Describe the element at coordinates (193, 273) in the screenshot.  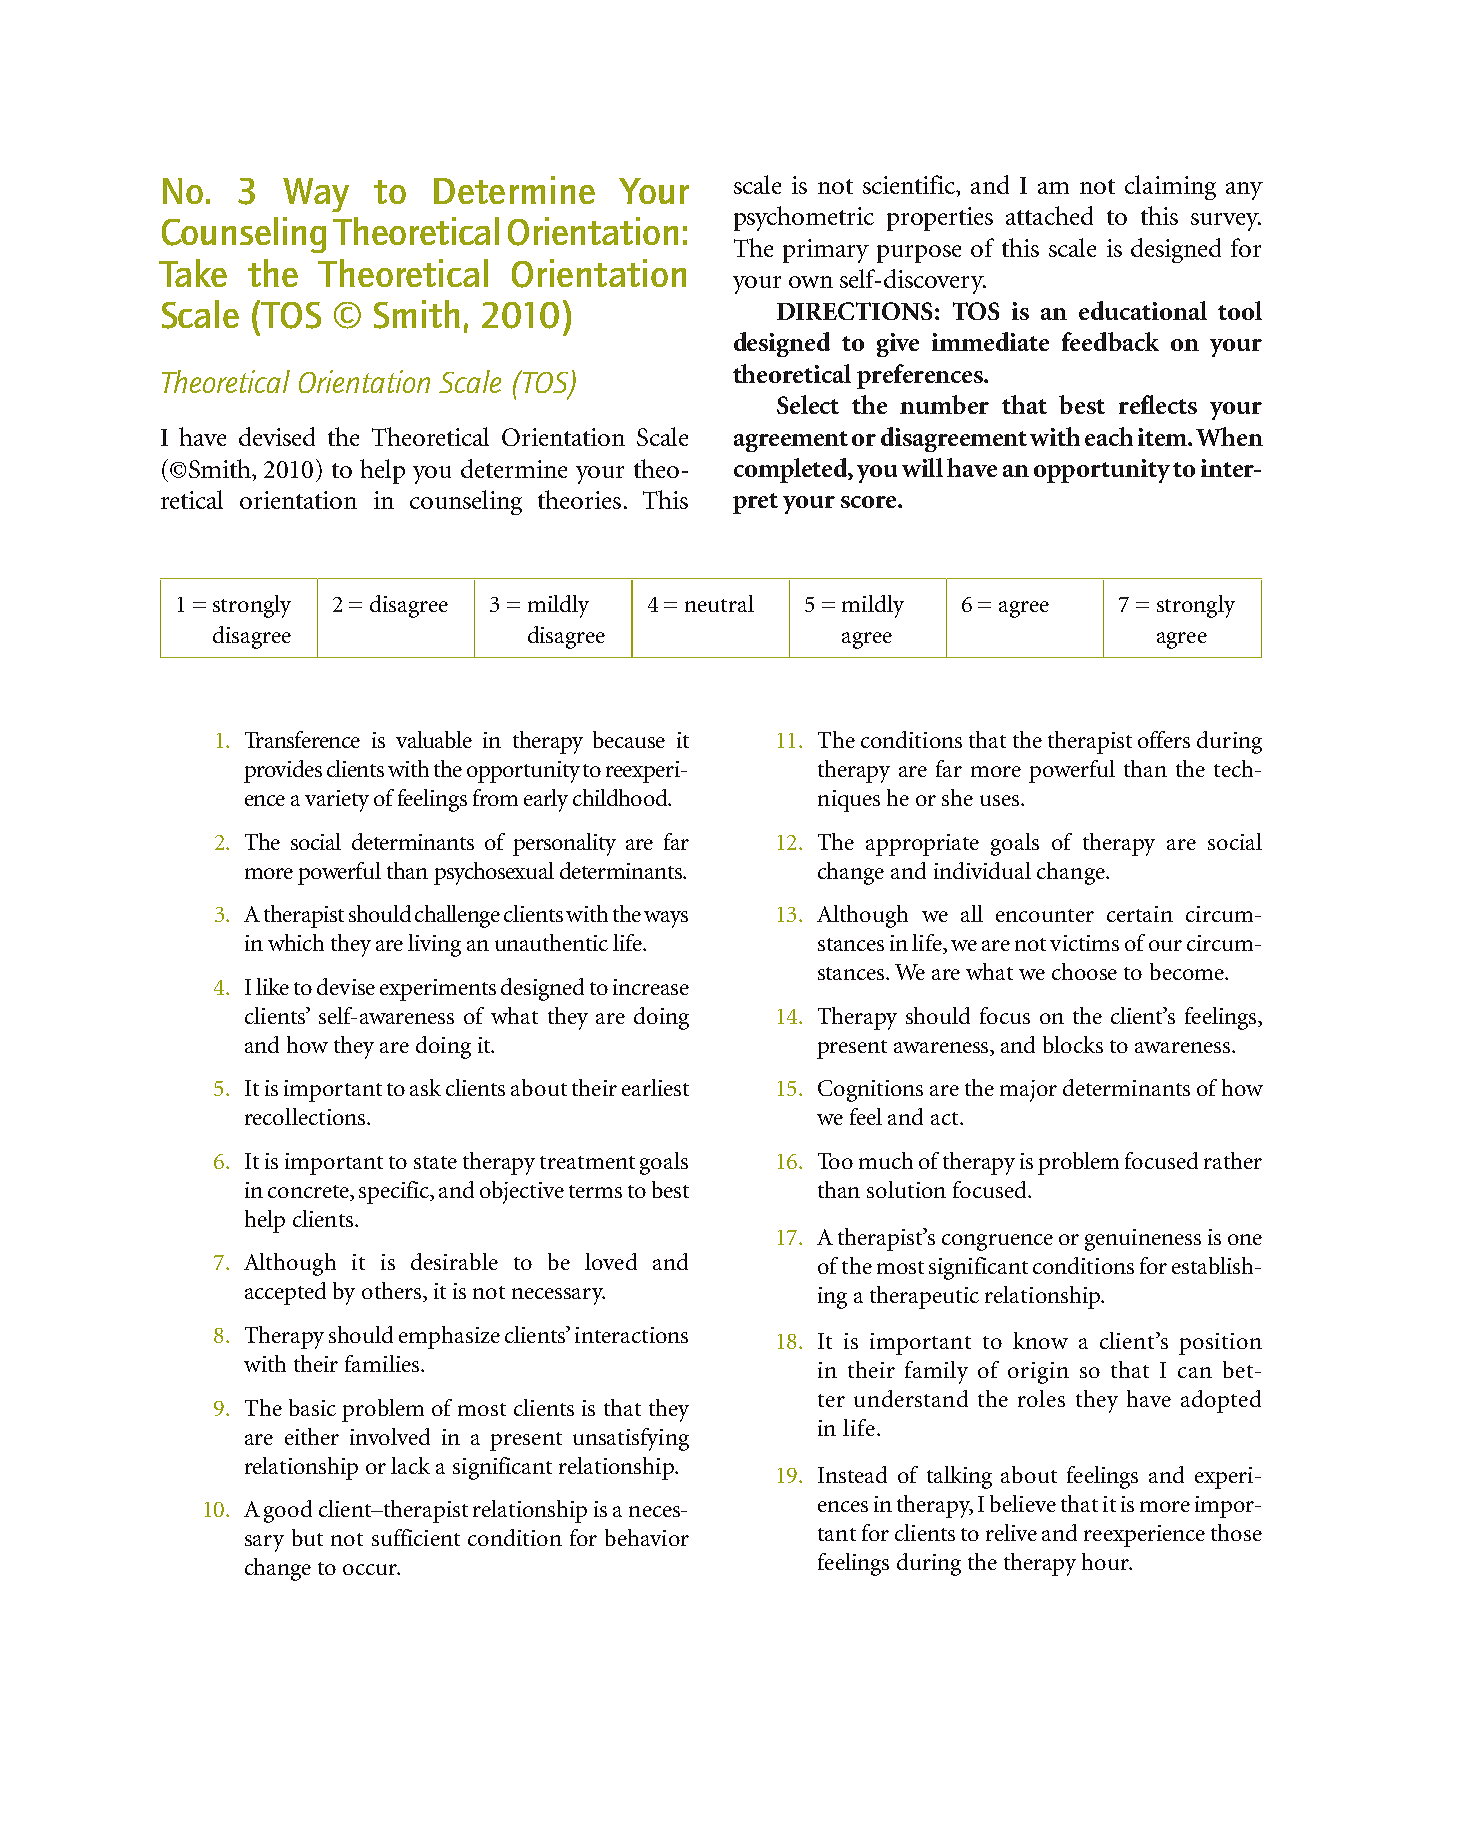
I see `Take` at that location.
